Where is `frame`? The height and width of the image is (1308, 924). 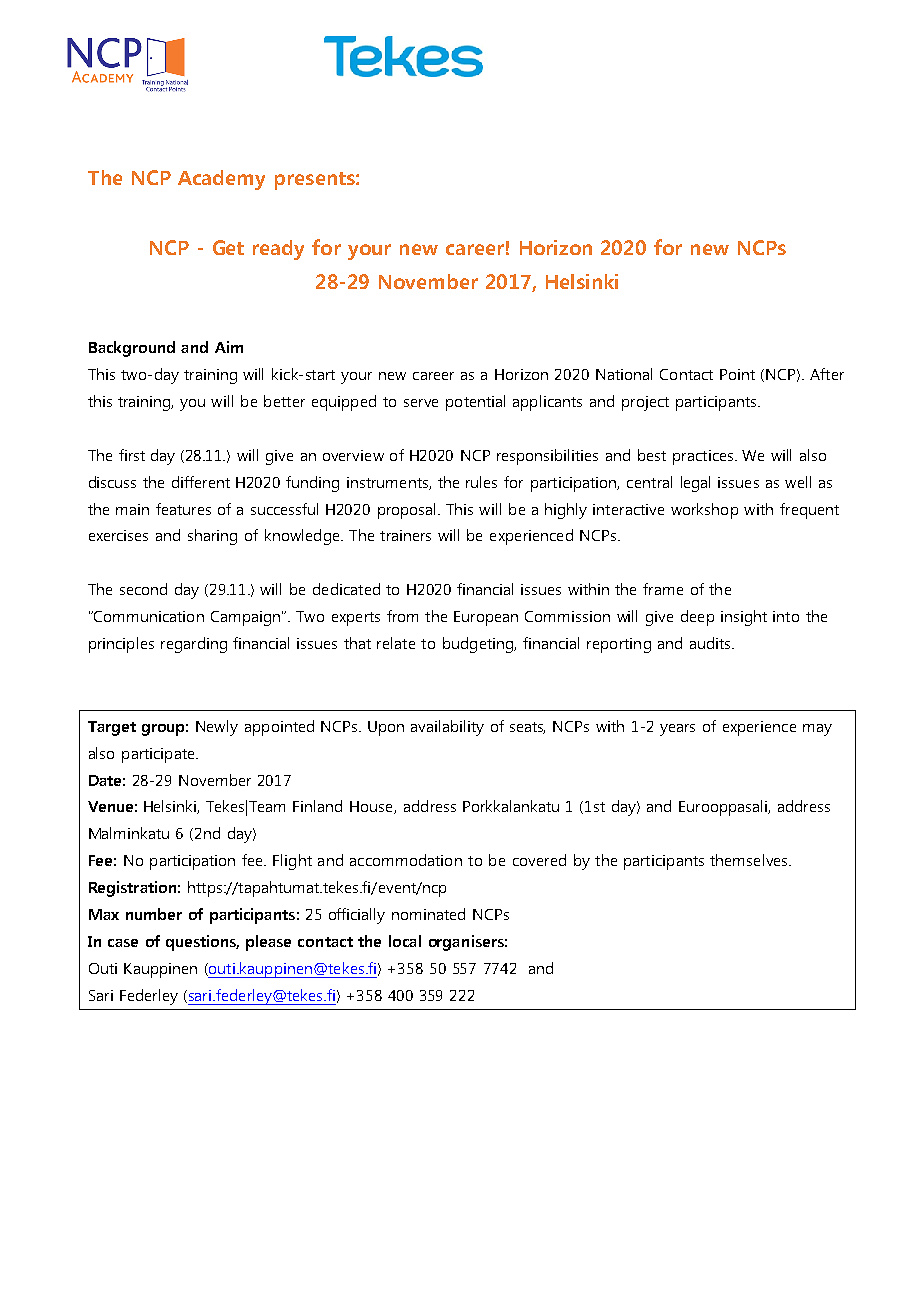
frame is located at coordinates (663, 589).
